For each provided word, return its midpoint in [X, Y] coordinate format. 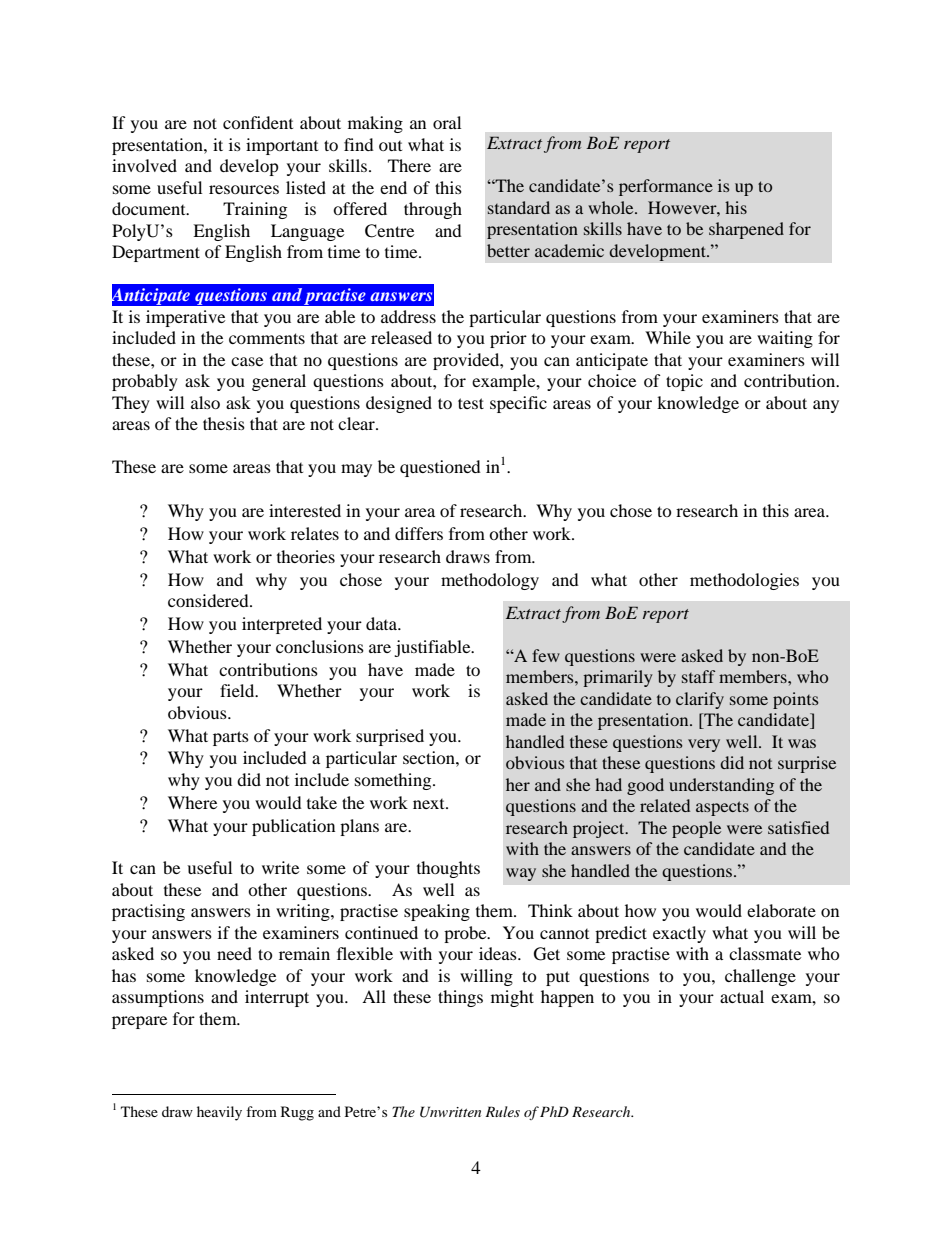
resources [244, 189]
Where [192, 802]
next [430, 804]
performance [666, 187]
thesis [224, 423]
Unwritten [450, 1112]
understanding [721, 786]
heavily [219, 1113]
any [826, 406]
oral [447, 122]
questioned [440, 468]
